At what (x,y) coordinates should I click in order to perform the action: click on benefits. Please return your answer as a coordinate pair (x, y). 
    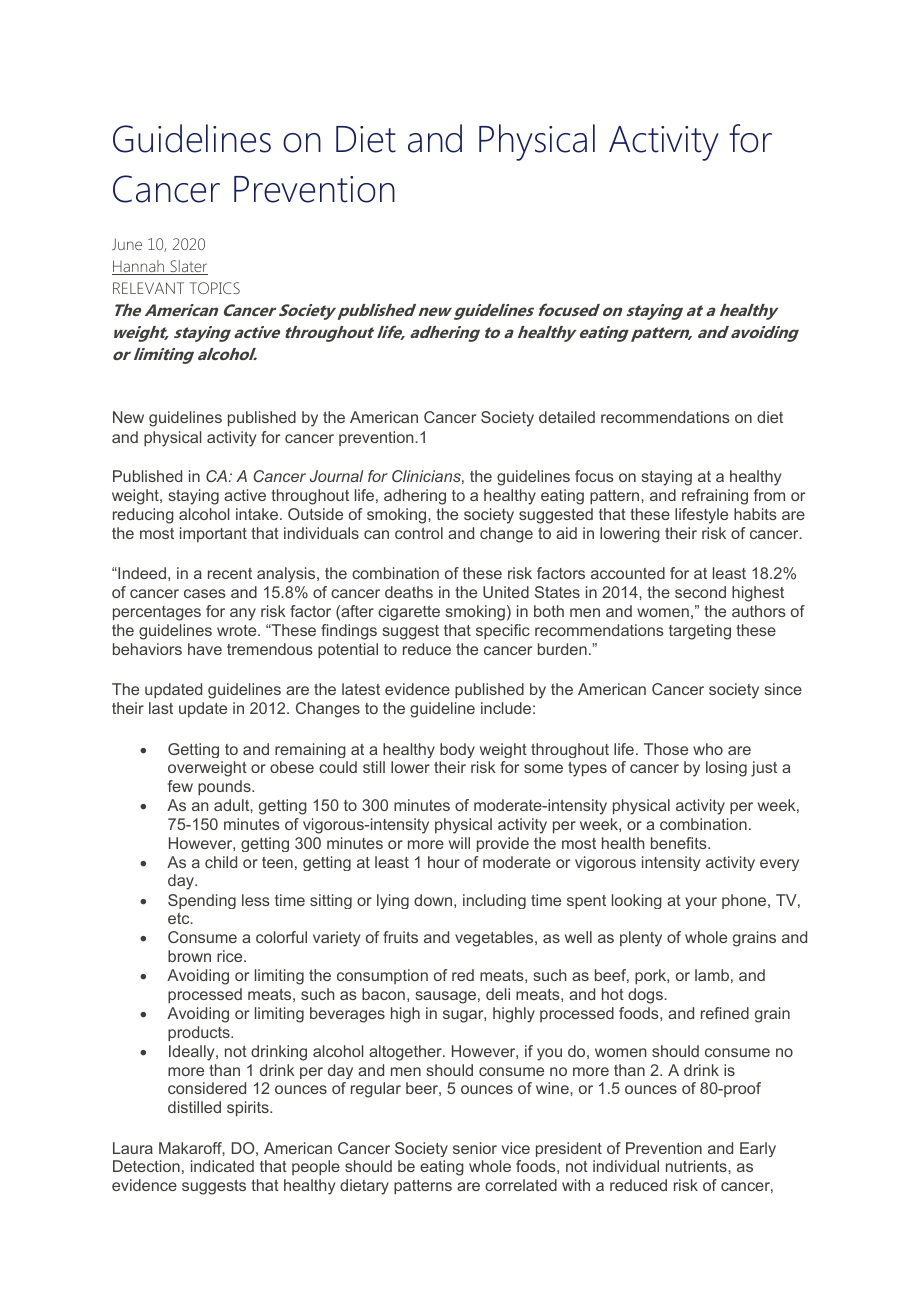
    Looking at the image, I should click on (680, 843).
